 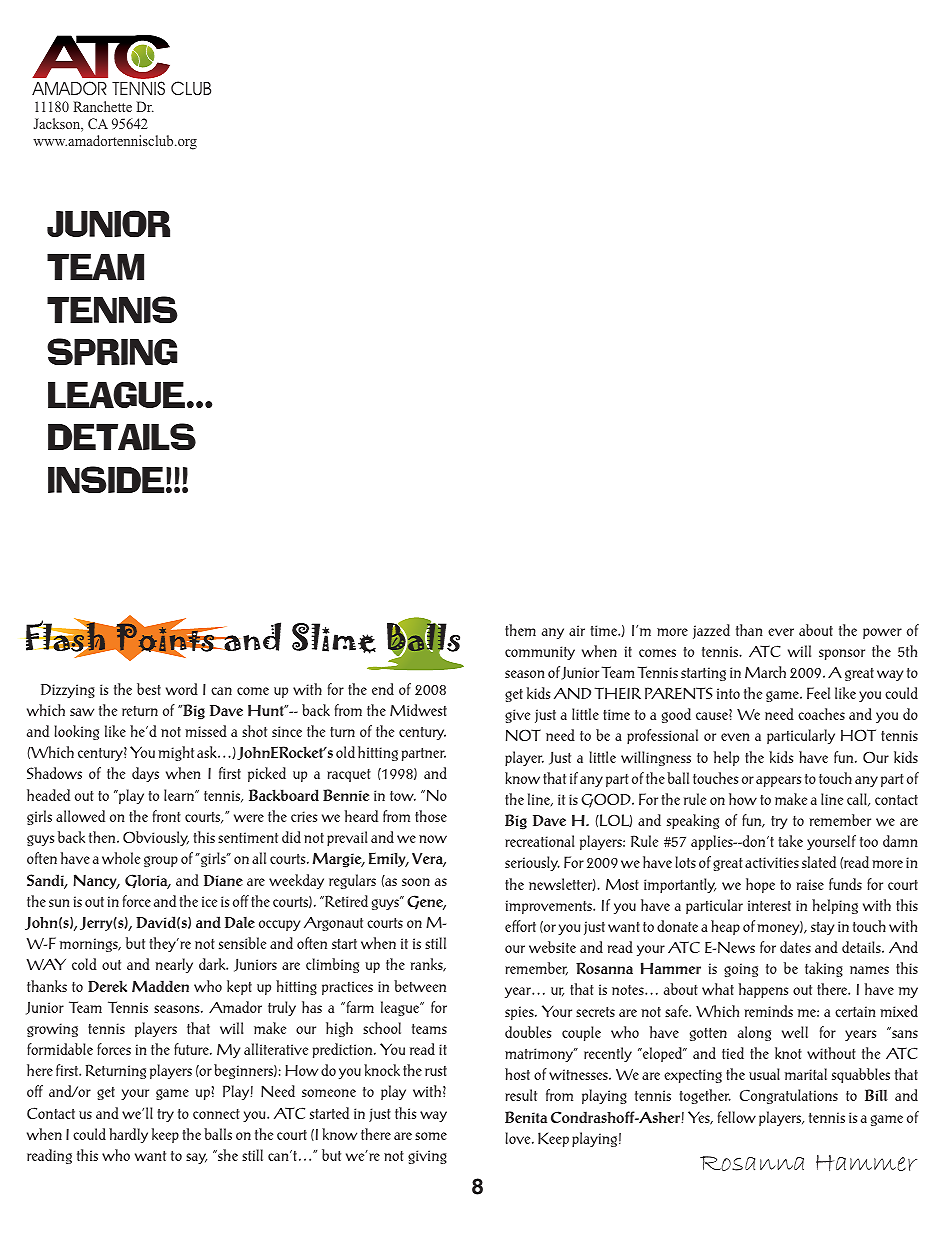 What do you see at coordinates (517, 716) in the document?
I see `give` at bounding box center [517, 716].
